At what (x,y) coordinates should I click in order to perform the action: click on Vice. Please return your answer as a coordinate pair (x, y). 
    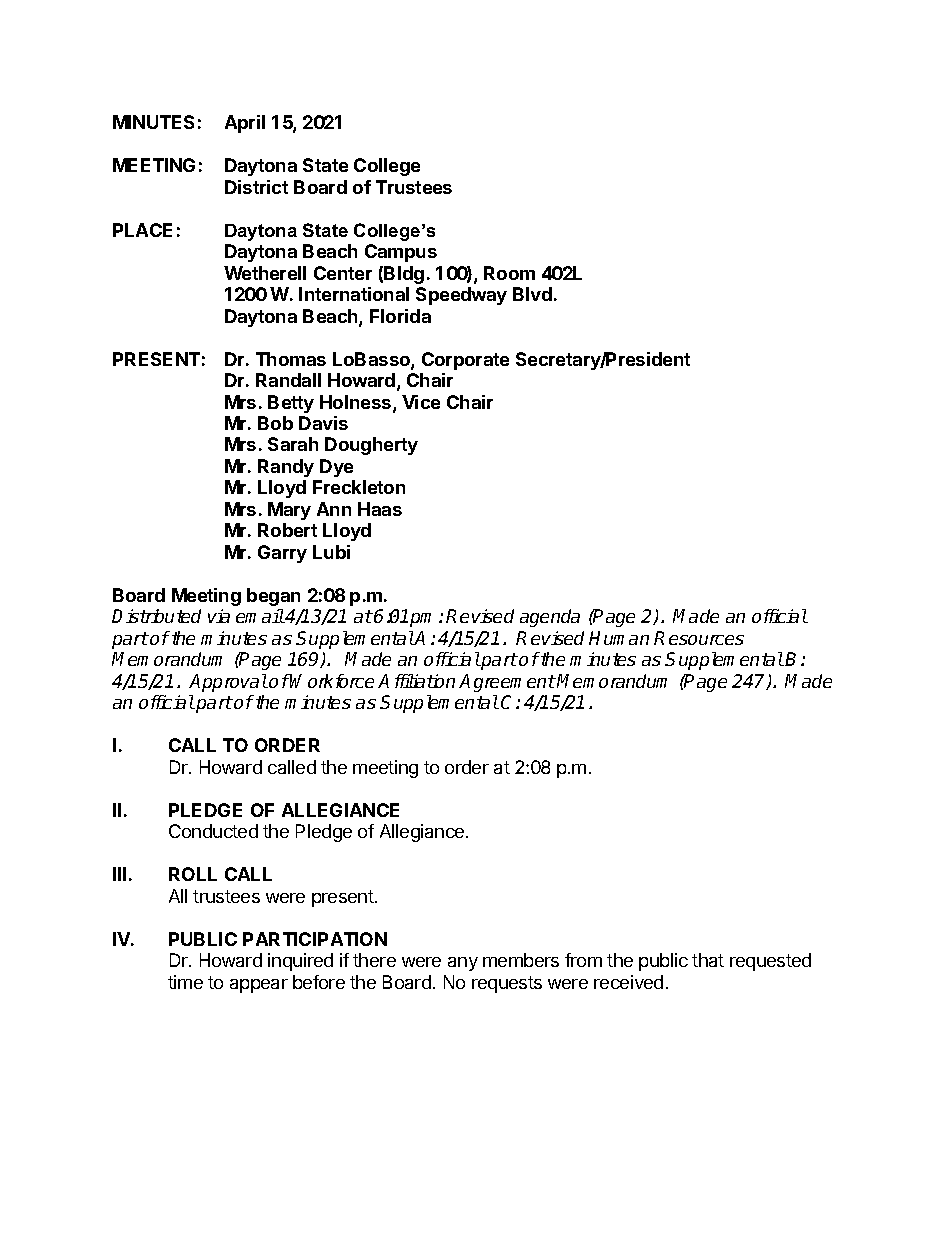
    Looking at the image, I should click on (421, 402).
